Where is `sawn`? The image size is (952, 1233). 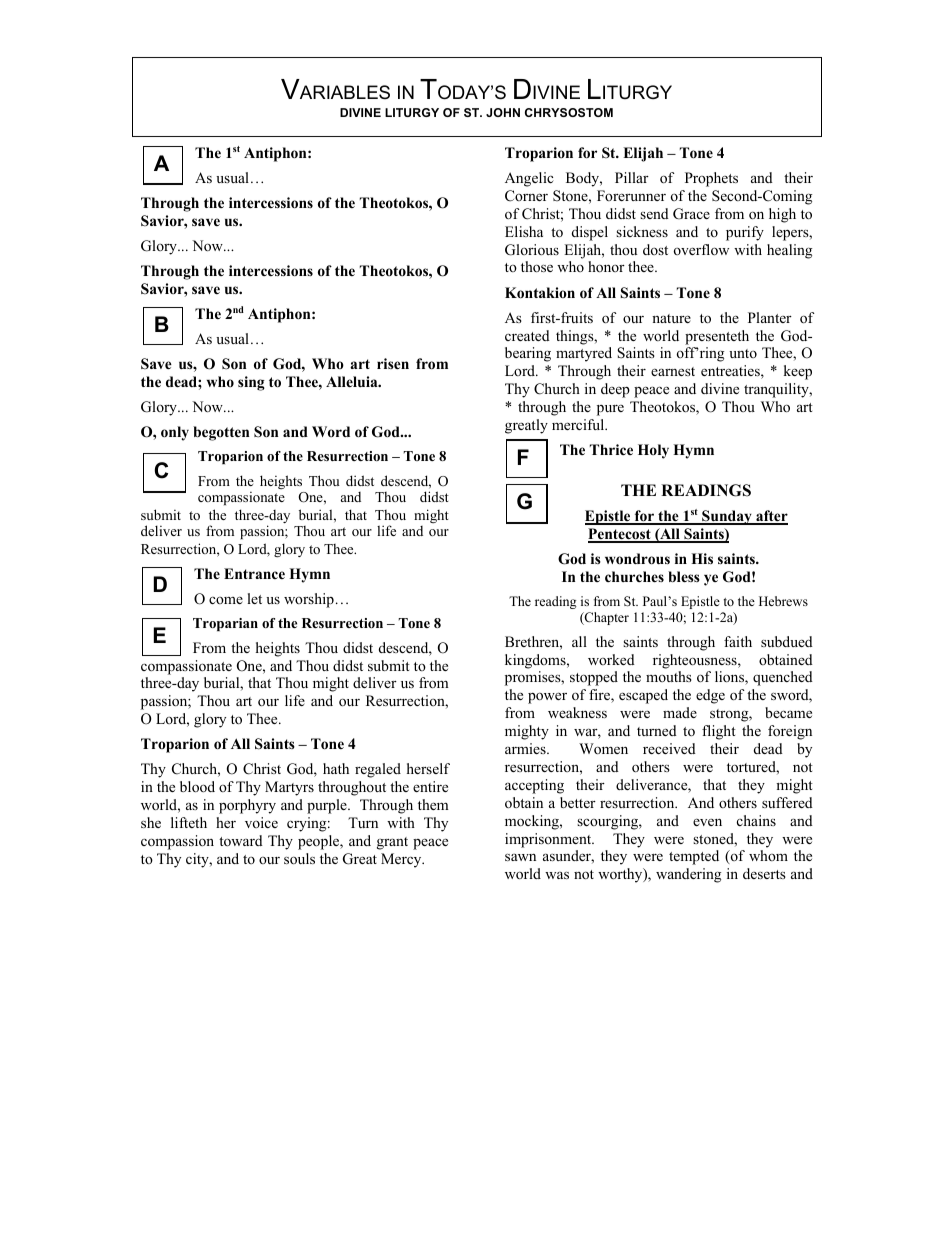
sawn is located at coordinates (520, 857).
